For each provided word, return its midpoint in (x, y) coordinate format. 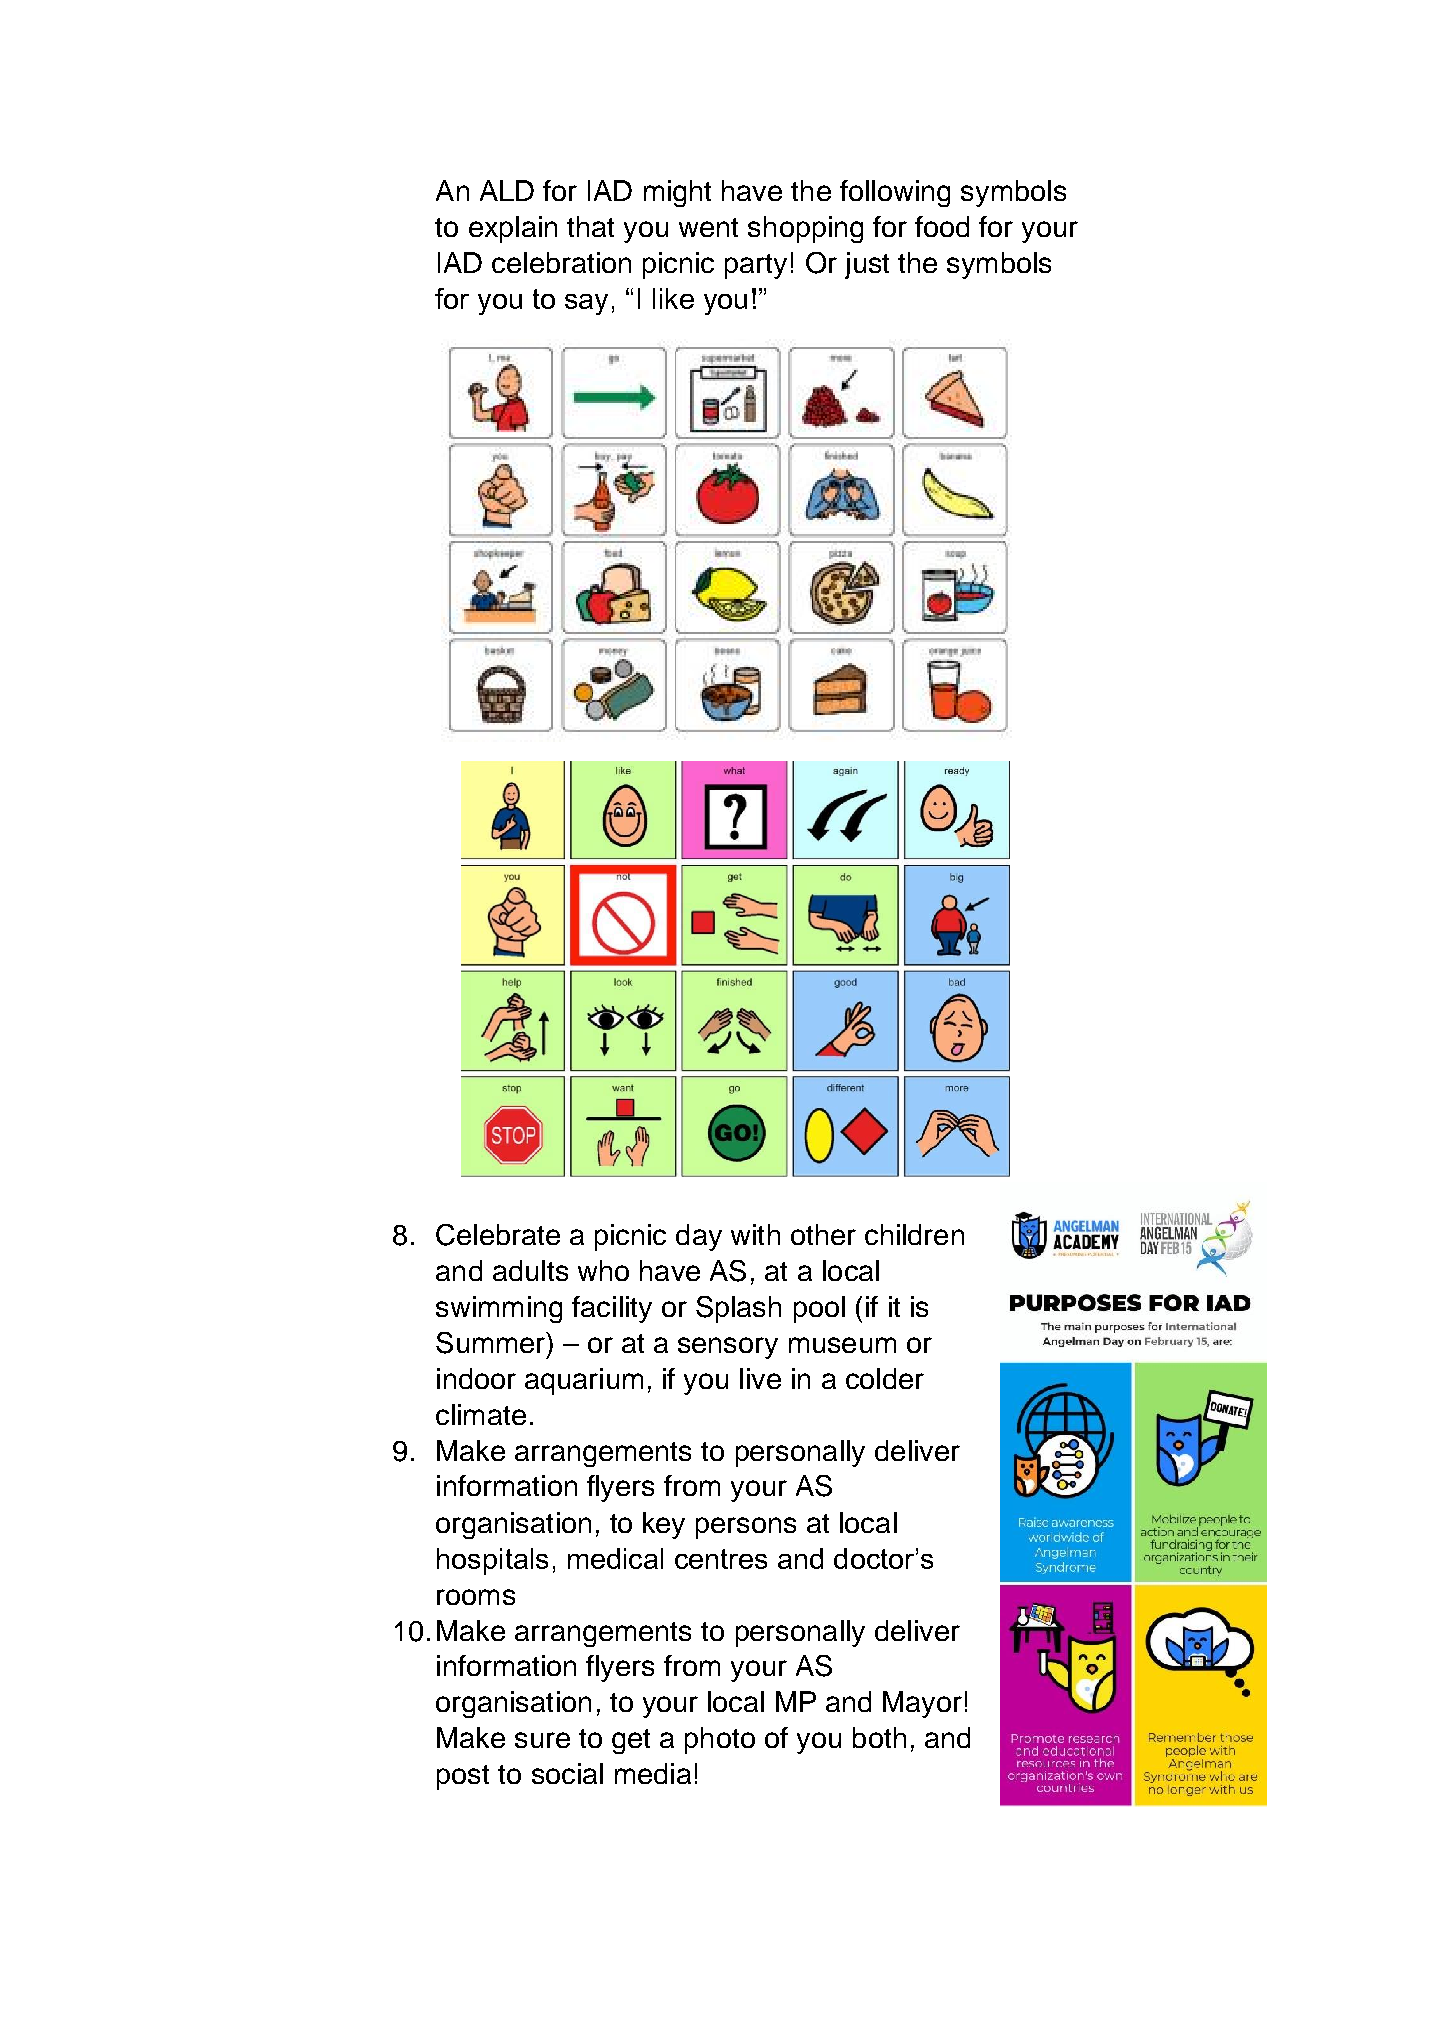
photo (720, 1740)
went (708, 227)
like (673, 298)
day (699, 1237)
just (867, 265)
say (586, 304)
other (823, 1234)
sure (542, 1740)
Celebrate (498, 1235)
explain (513, 229)
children (914, 1234)
